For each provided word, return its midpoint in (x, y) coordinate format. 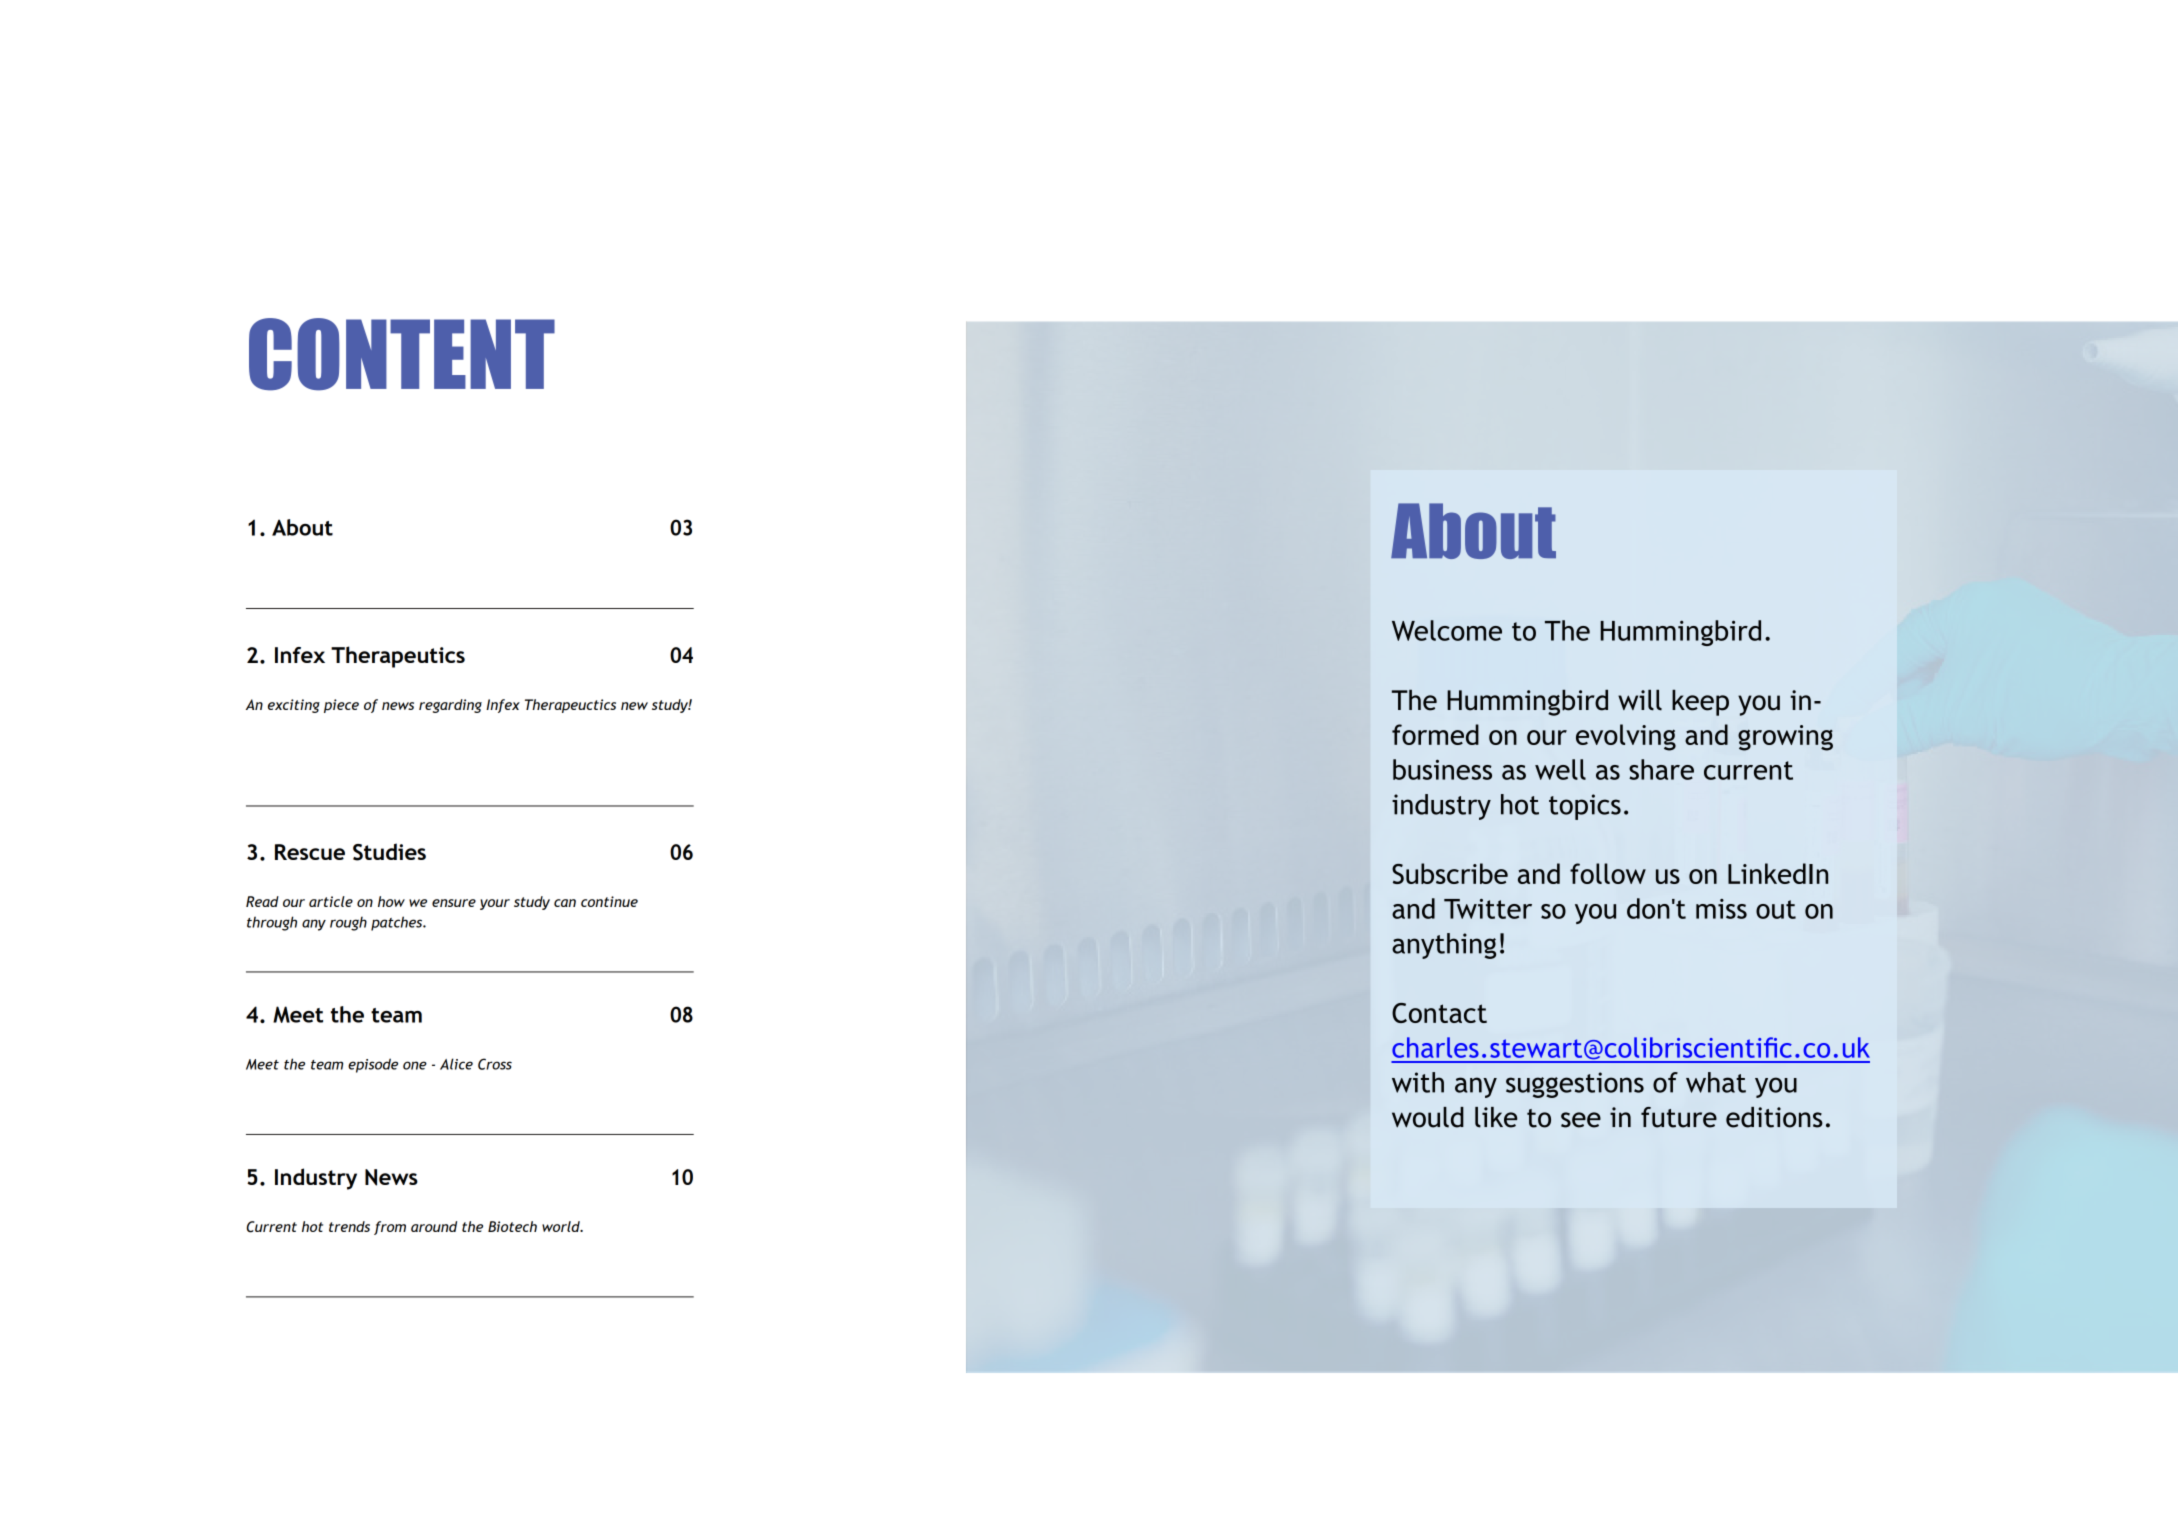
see (1581, 1120)
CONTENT (402, 354)
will (1640, 700)
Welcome (1447, 630)
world (562, 1226)
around (434, 1226)
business (1442, 769)
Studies (389, 852)
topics (1585, 807)
